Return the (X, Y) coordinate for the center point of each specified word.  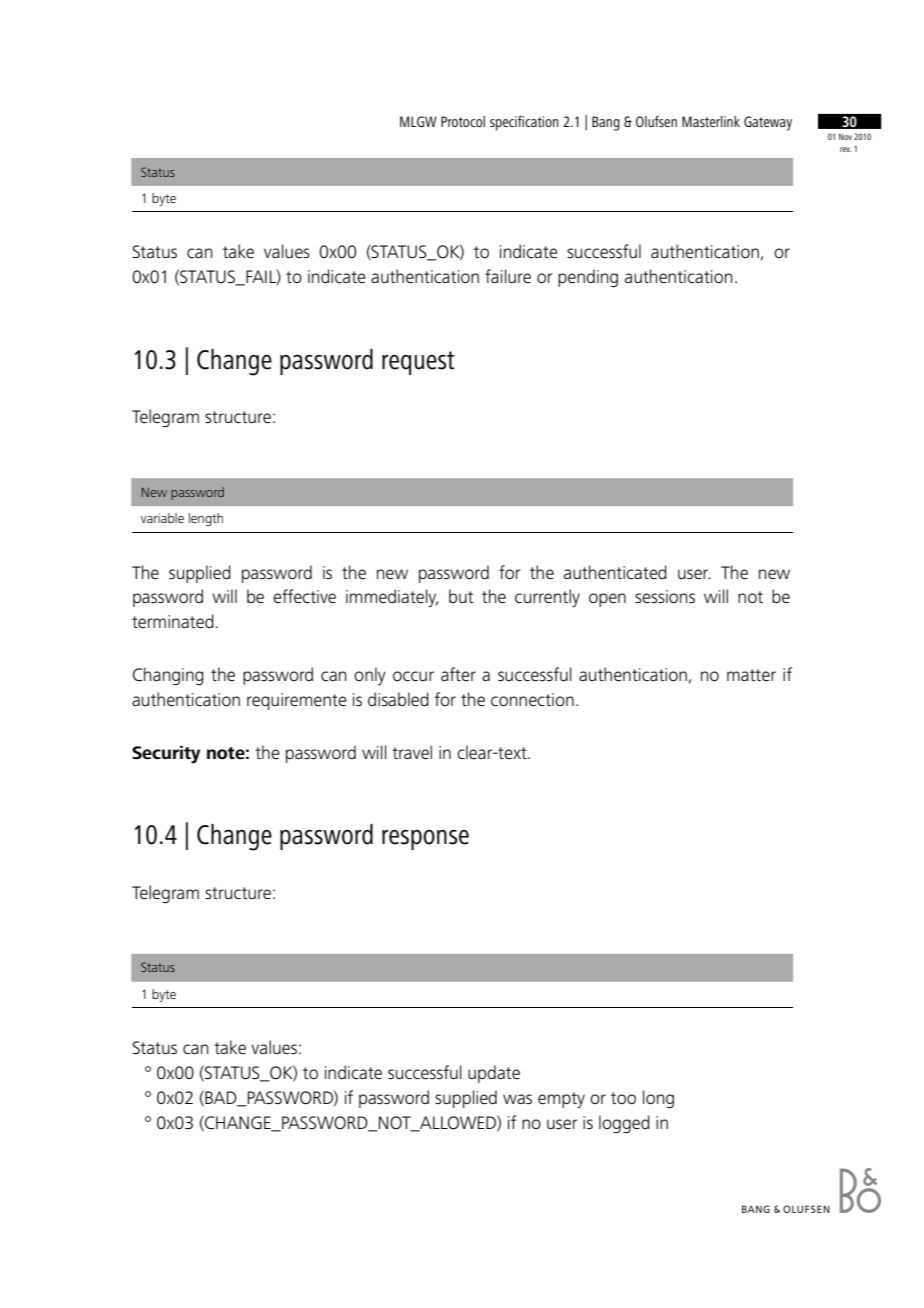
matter (751, 675)
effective (304, 596)
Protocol (463, 121)
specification (524, 123)
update (494, 1074)
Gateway (768, 123)
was (517, 1099)
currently (547, 598)
